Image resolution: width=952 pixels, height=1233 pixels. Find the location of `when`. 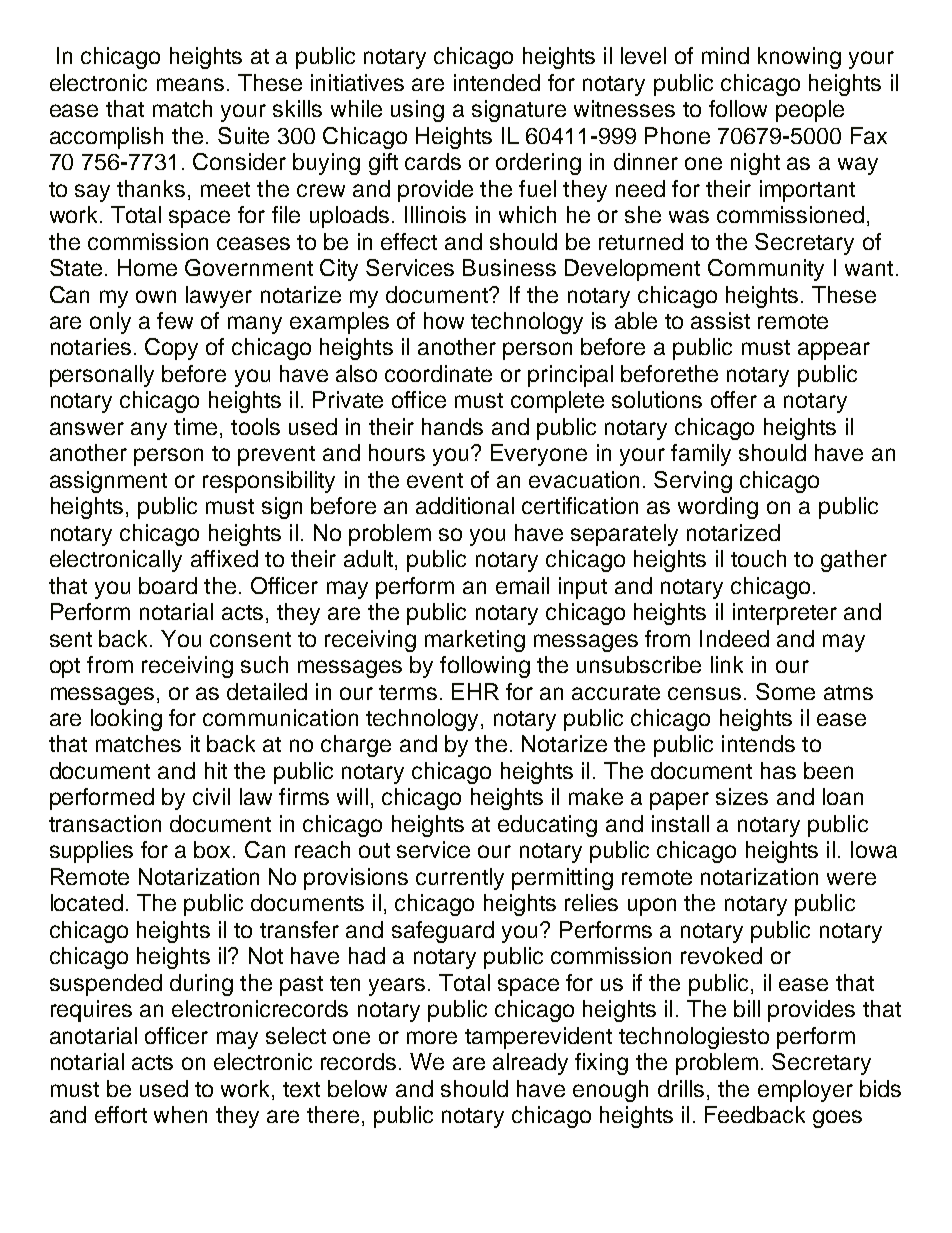

when is located at coordinates (180, 1114).
